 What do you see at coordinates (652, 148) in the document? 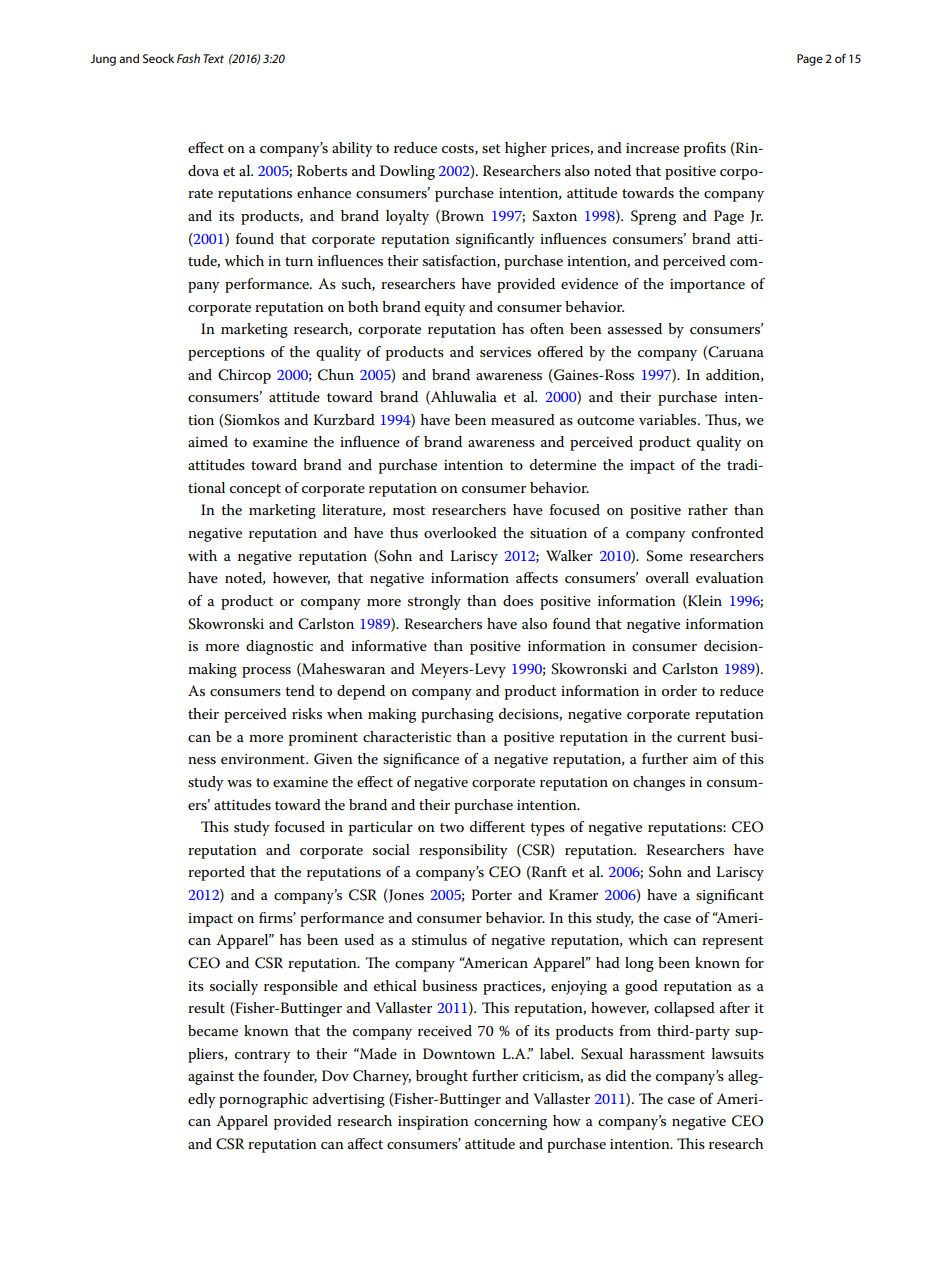
I see `increase` at bounding box center [652, 148].
